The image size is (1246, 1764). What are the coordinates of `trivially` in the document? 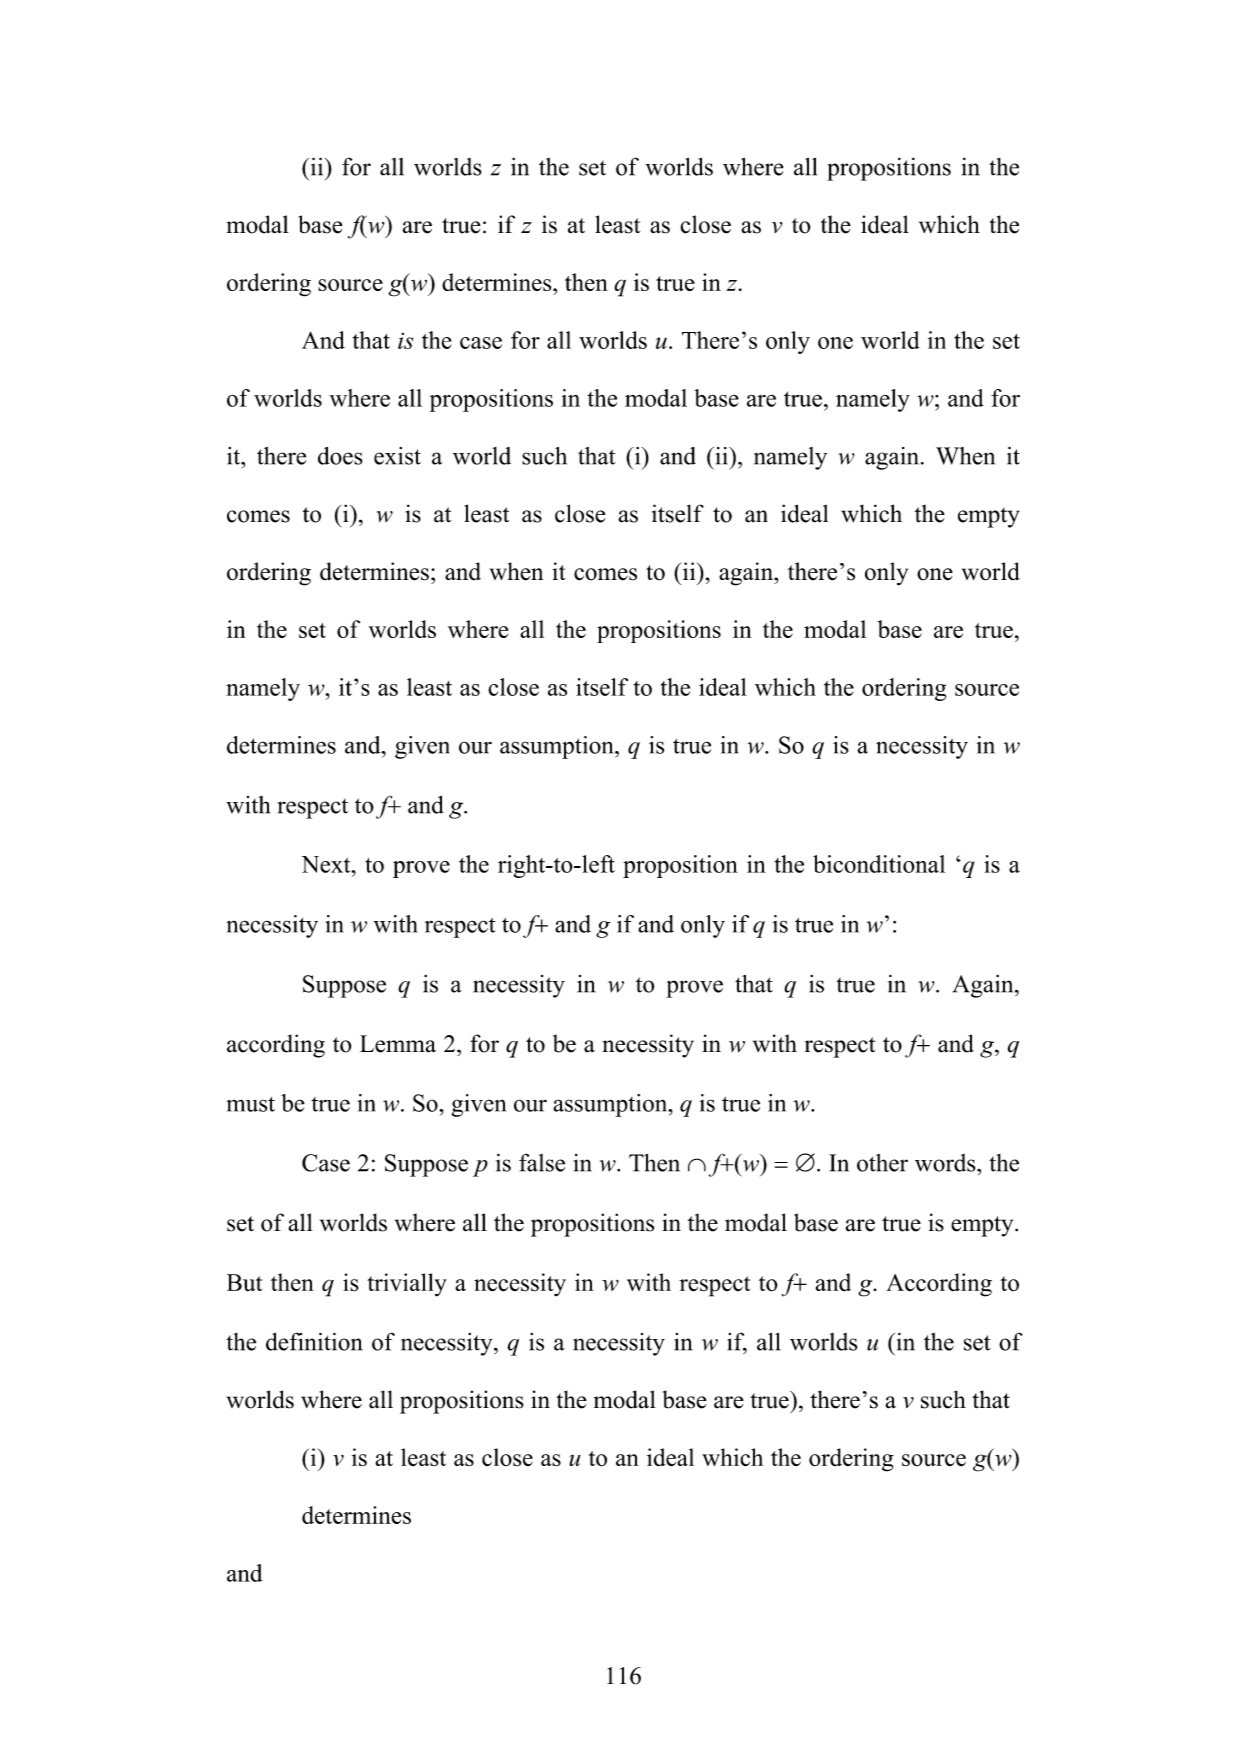 It's located at (407, 1285).
